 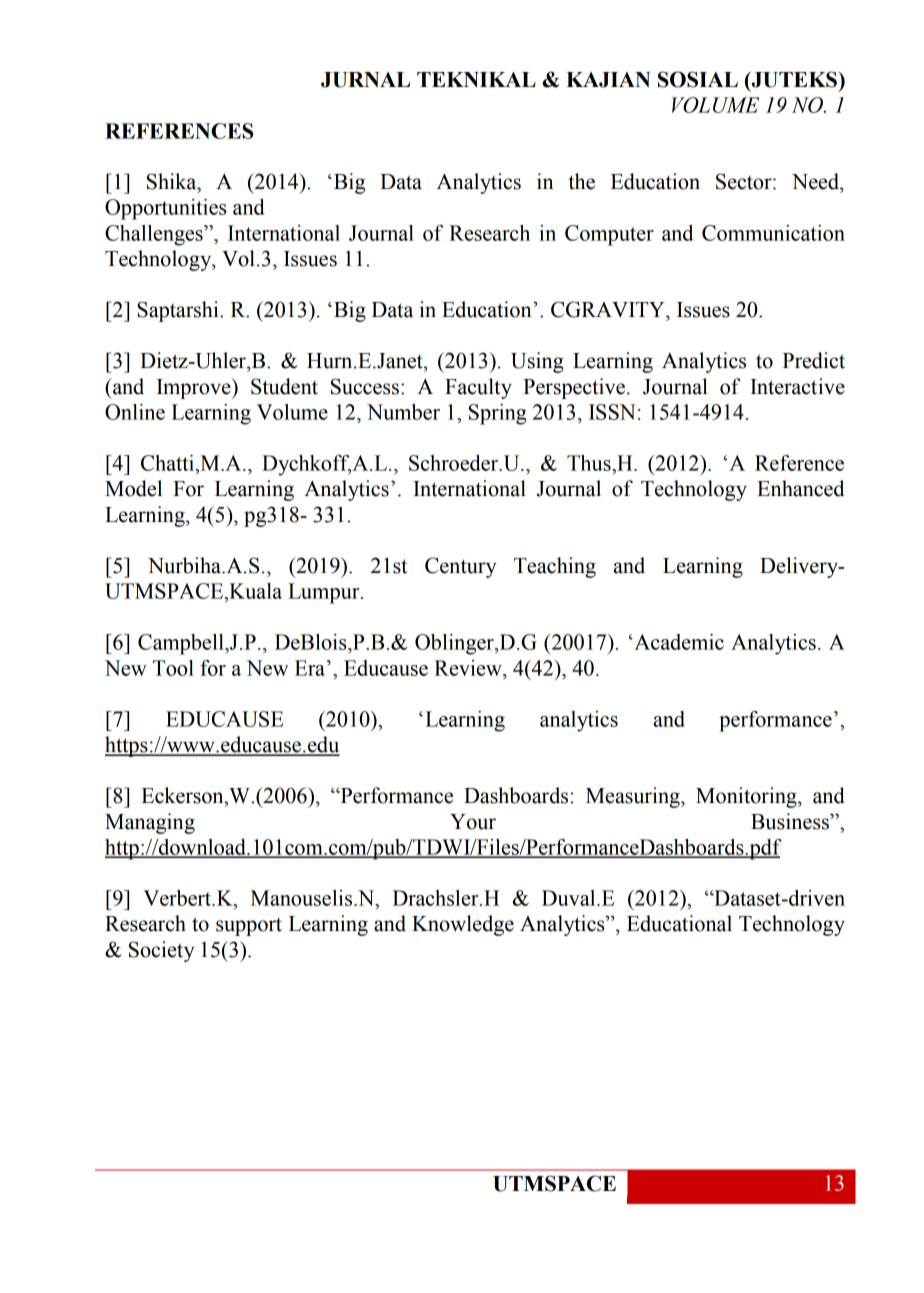 I want to click on Century, so click(x=460, y=567).
